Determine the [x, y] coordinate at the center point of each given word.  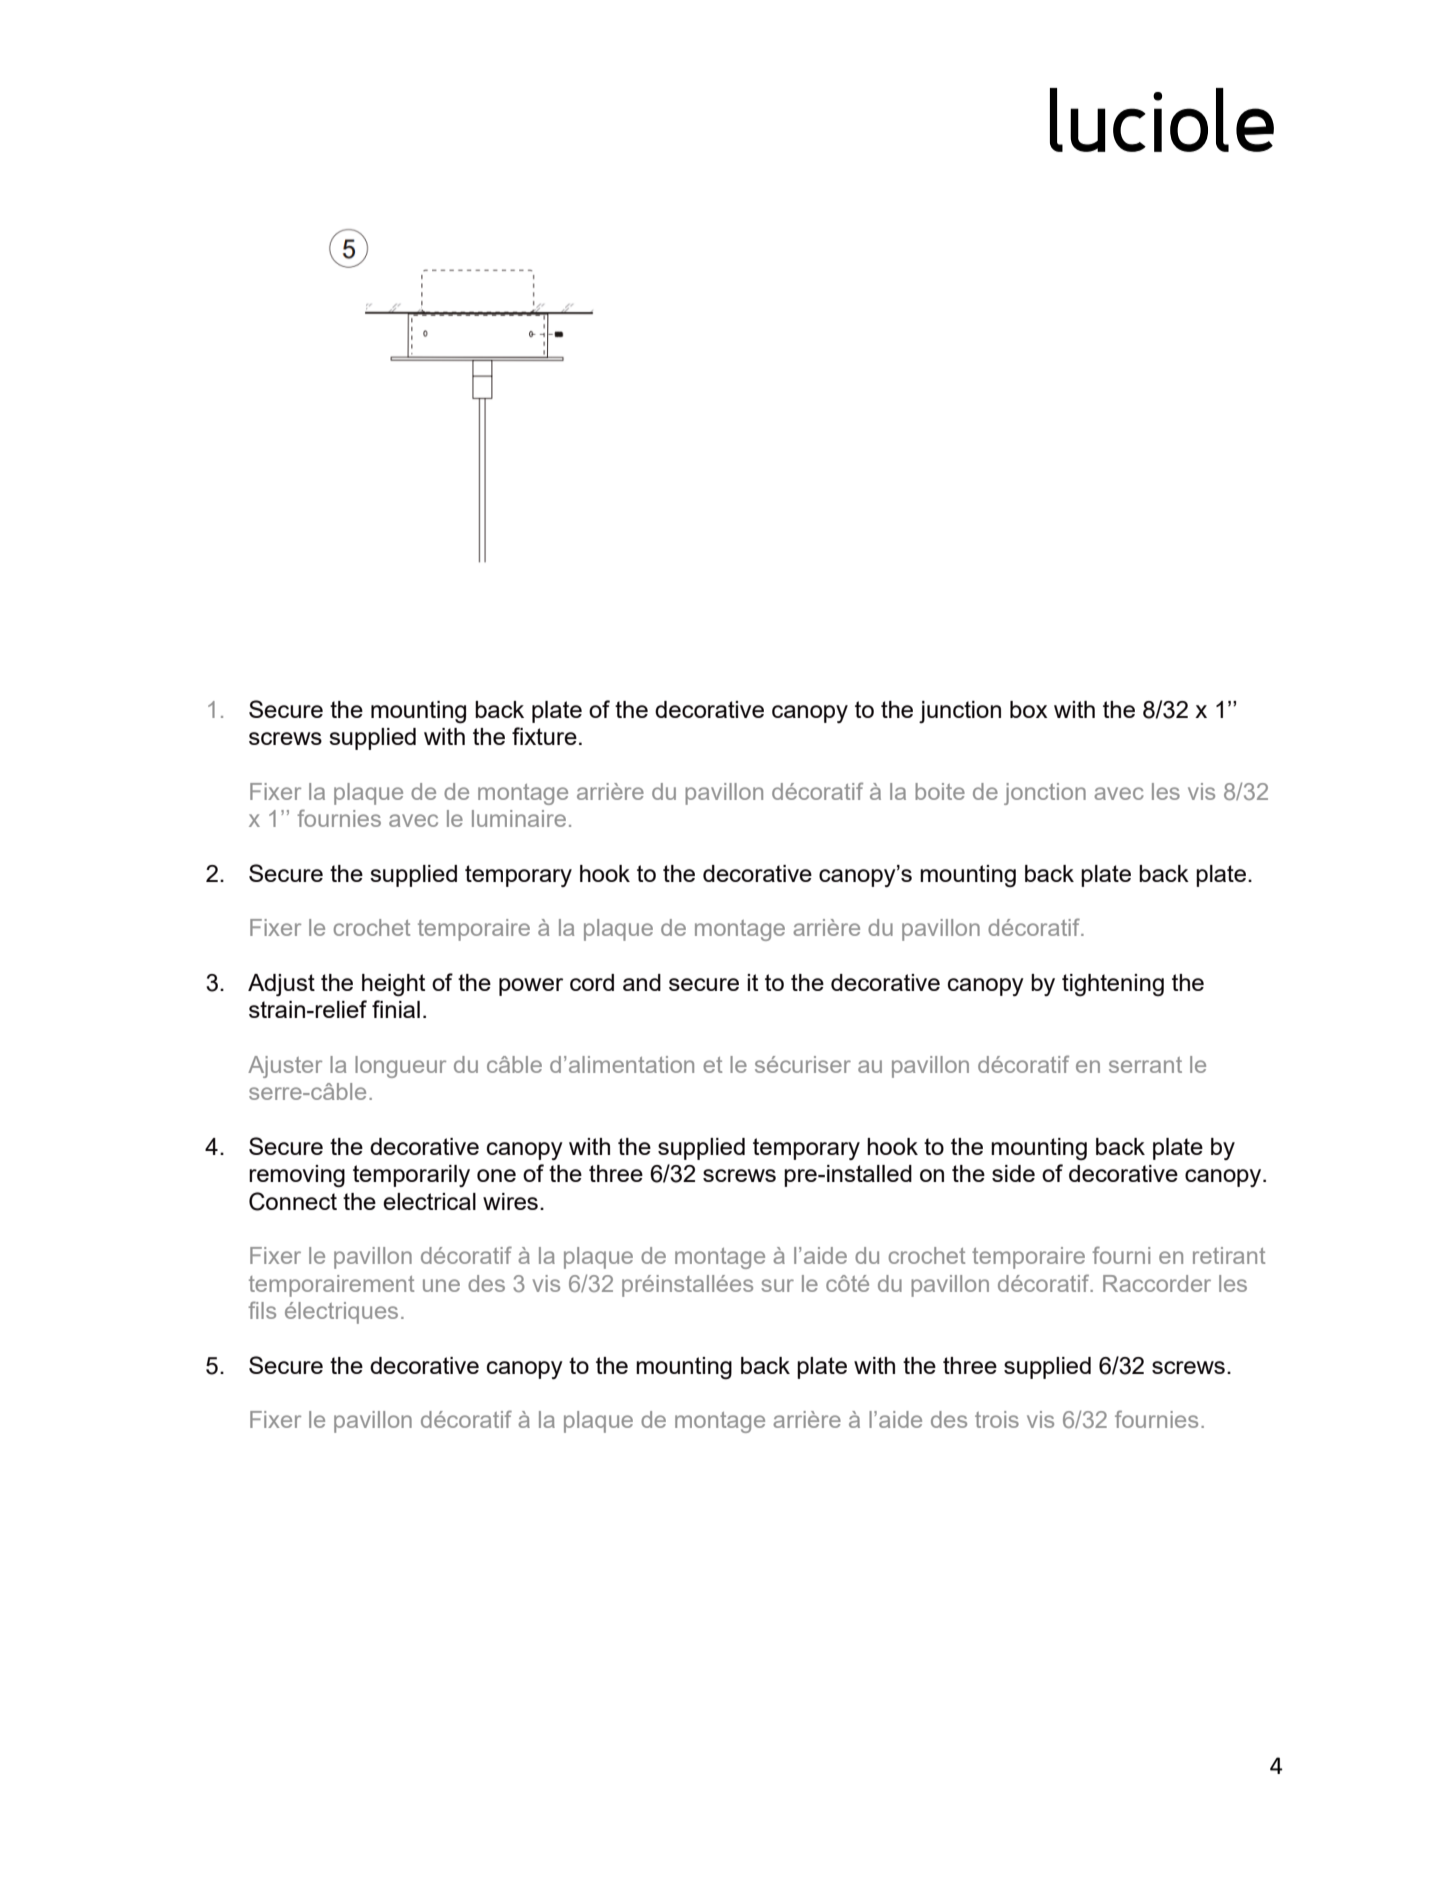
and [642, 982]
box [1029, 709]
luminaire [519, 818]
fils [262, 1310]
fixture [544, 736]
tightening [1113, 985]
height [393, 985]
